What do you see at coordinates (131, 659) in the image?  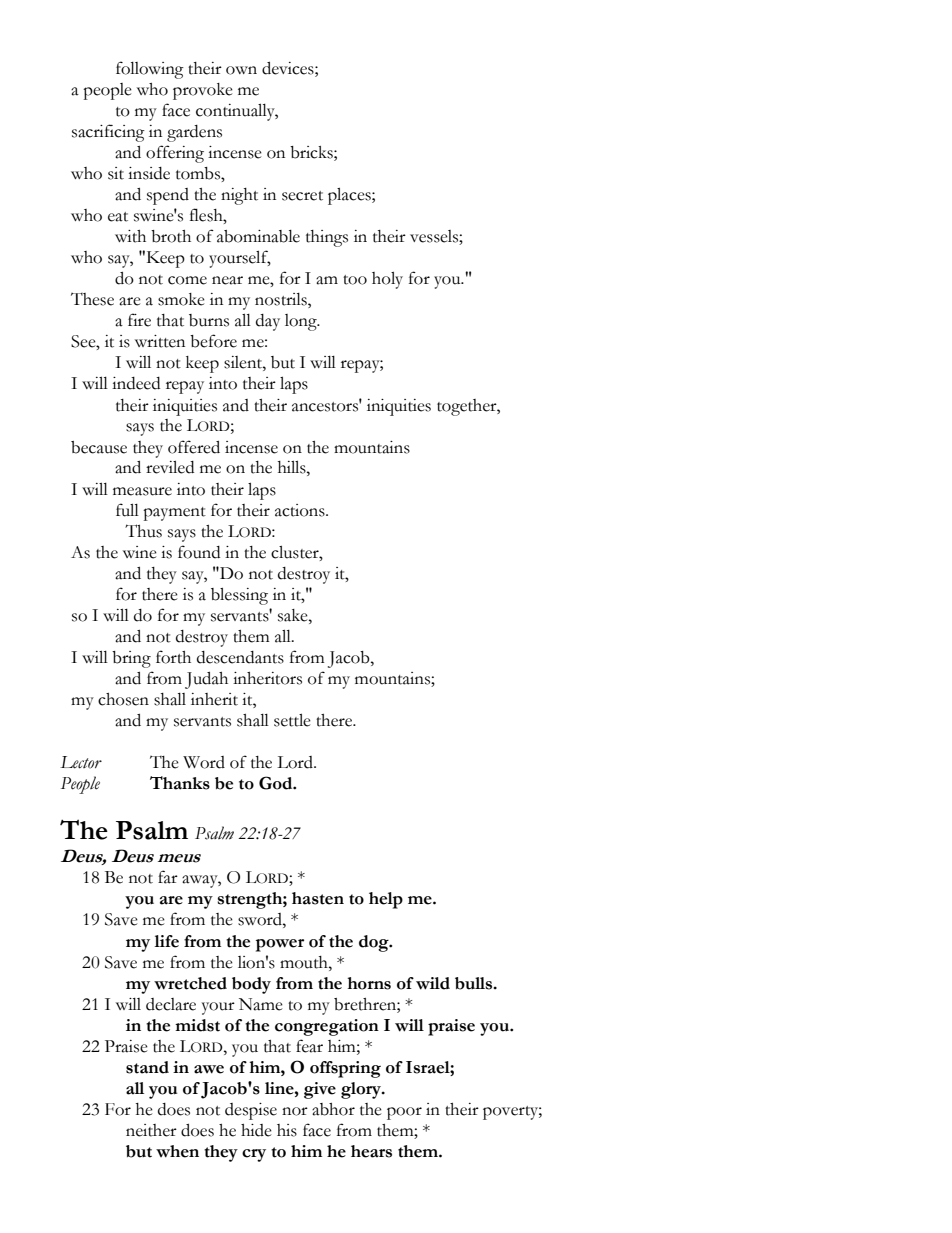 I see `bring` at bounding box center [131, 659].
